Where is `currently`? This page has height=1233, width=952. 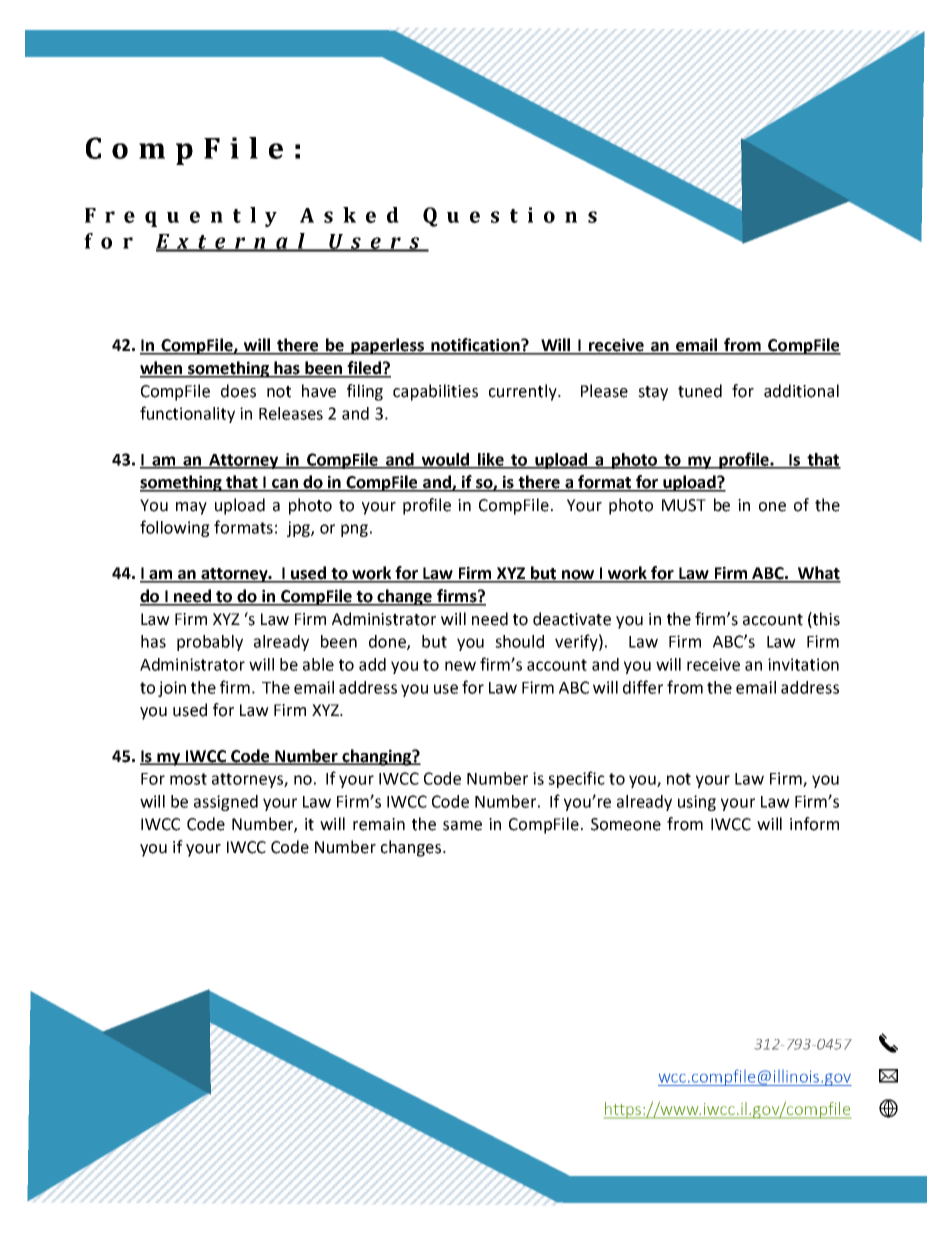 currently is located at coordinates (524, 392).
